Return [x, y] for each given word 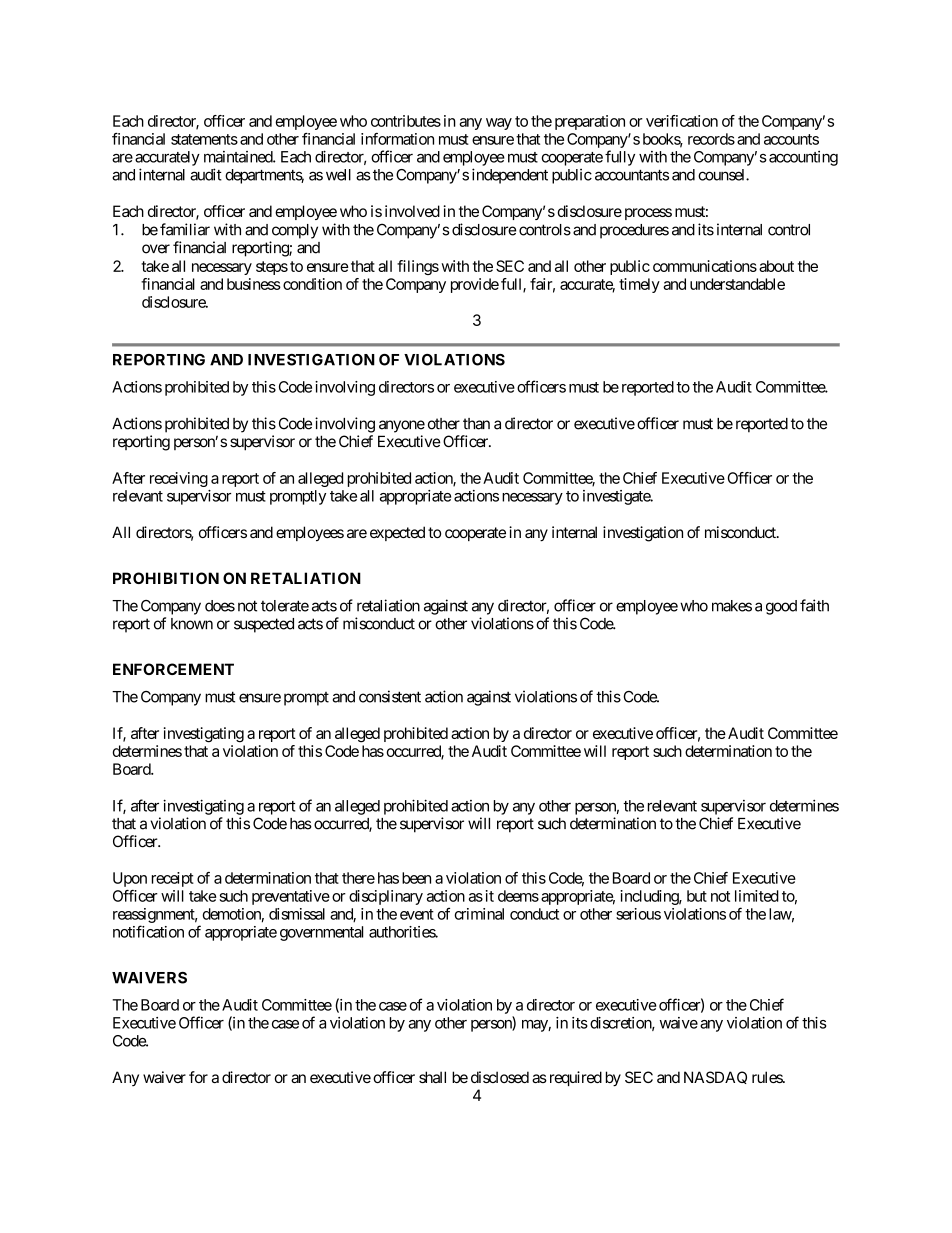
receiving [179, 479]
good [781, 607]
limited [757, 896]
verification [682, 121]
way [499, 124]
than [476, 424]
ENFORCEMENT [173, 669]
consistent [390, 696]
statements [204, 139]
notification [148, 931]
